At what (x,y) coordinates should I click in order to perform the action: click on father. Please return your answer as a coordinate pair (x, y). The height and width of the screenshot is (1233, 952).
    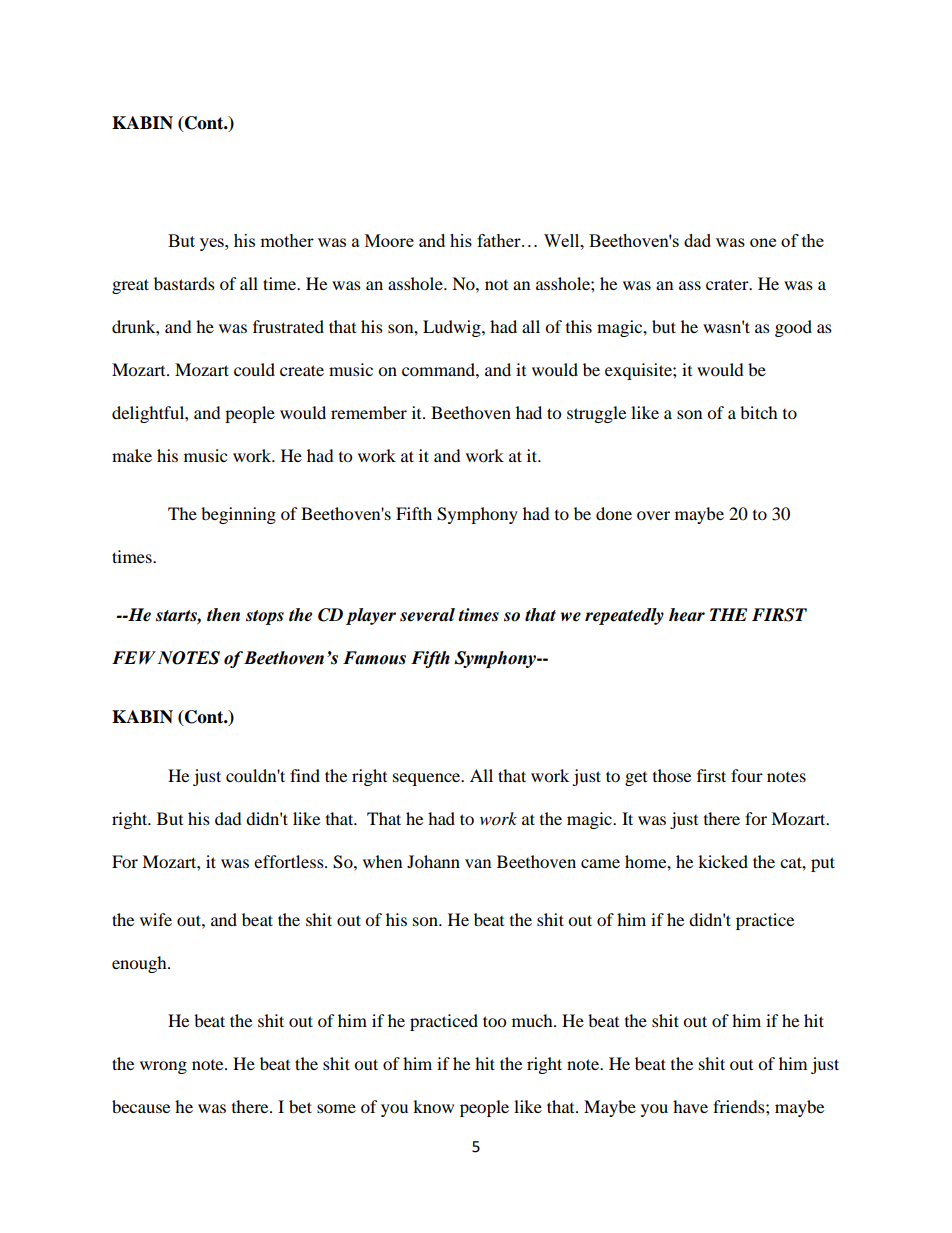
    Looking at the image, I should click on (500, 240).
